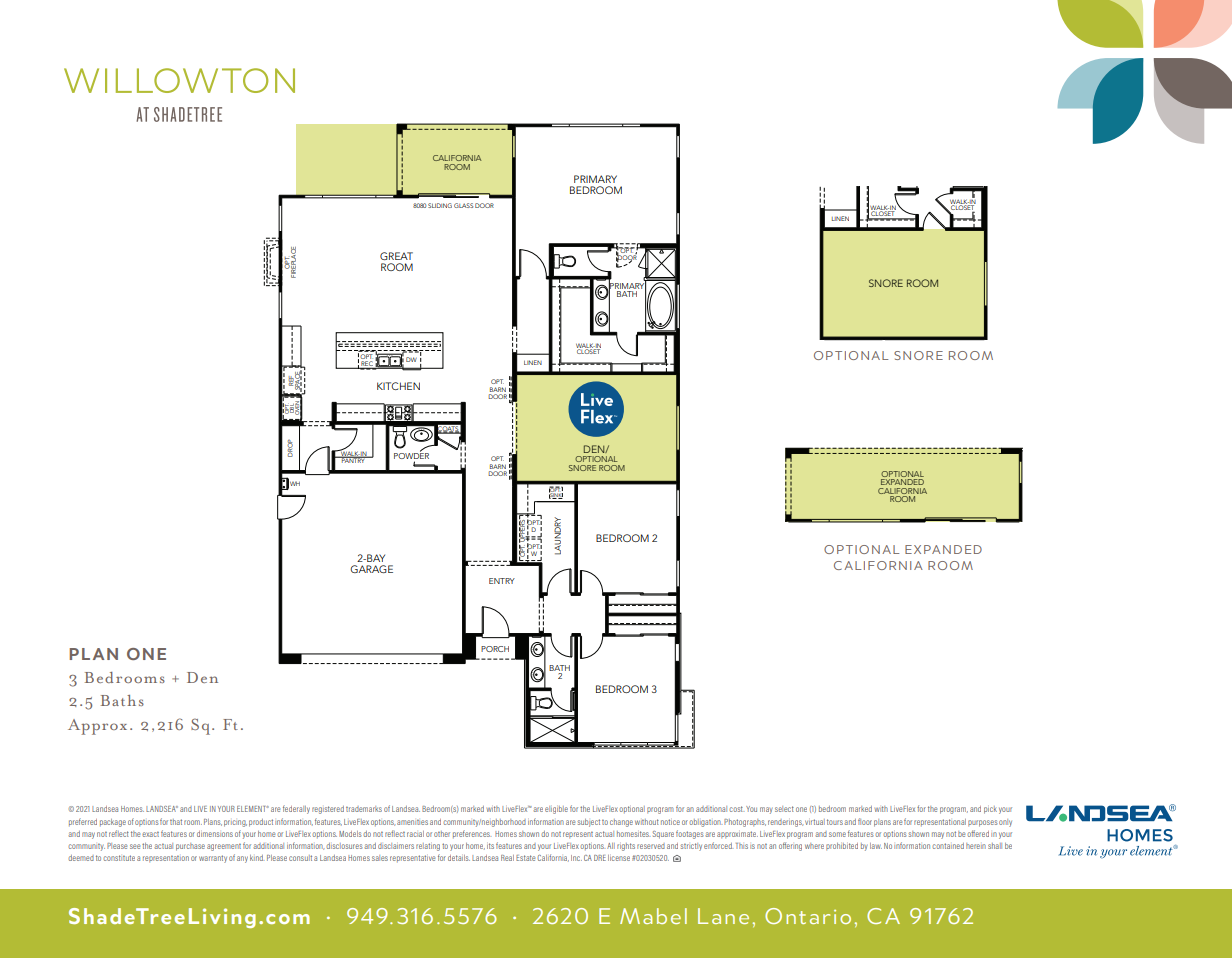 This screenshot has height=958, width=1232. What do you see at coordinates (411, 456) in the screenshot?
I see `POWDER` at bounding box center [411, 456].
